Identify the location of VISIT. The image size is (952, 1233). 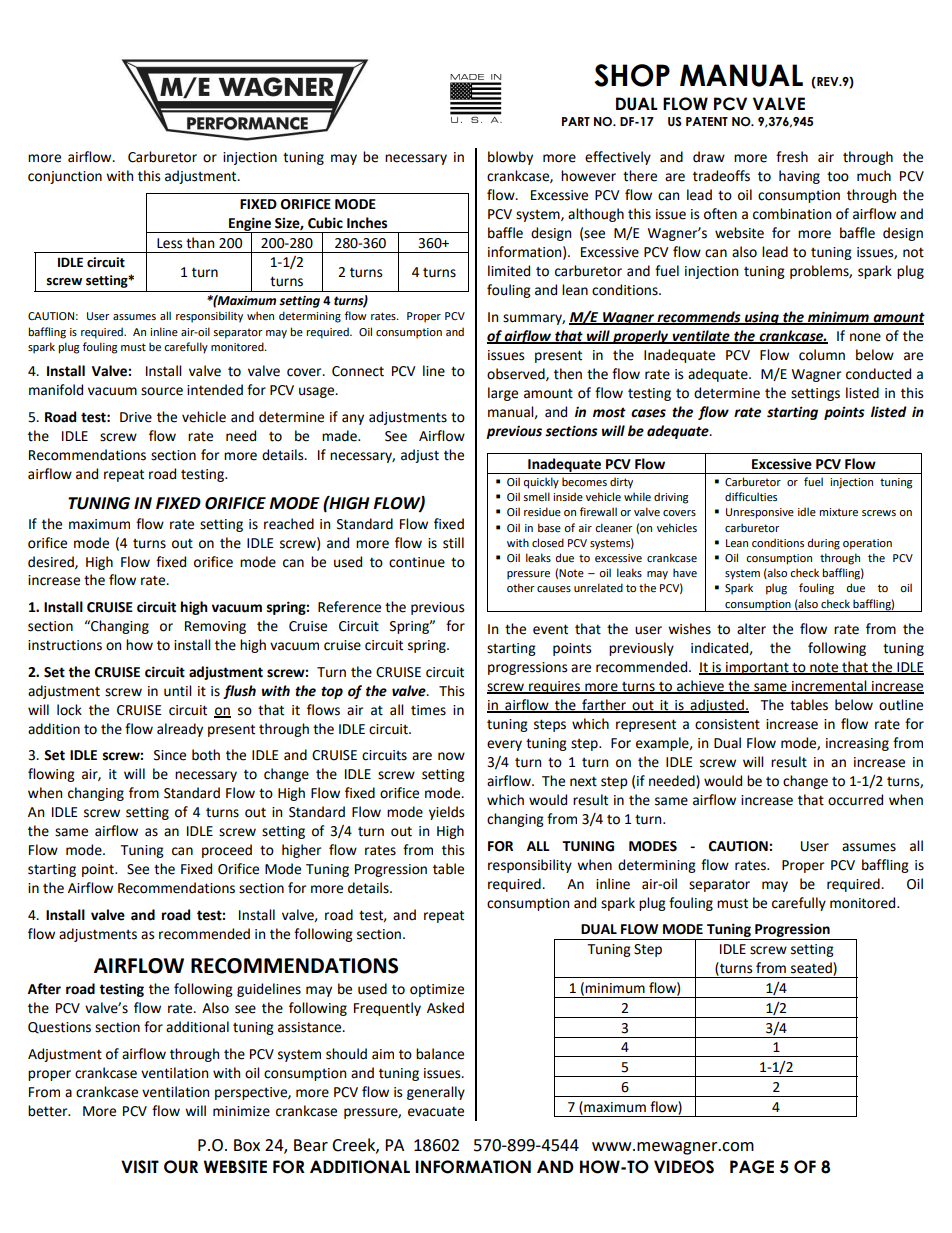
(140, 1167).
